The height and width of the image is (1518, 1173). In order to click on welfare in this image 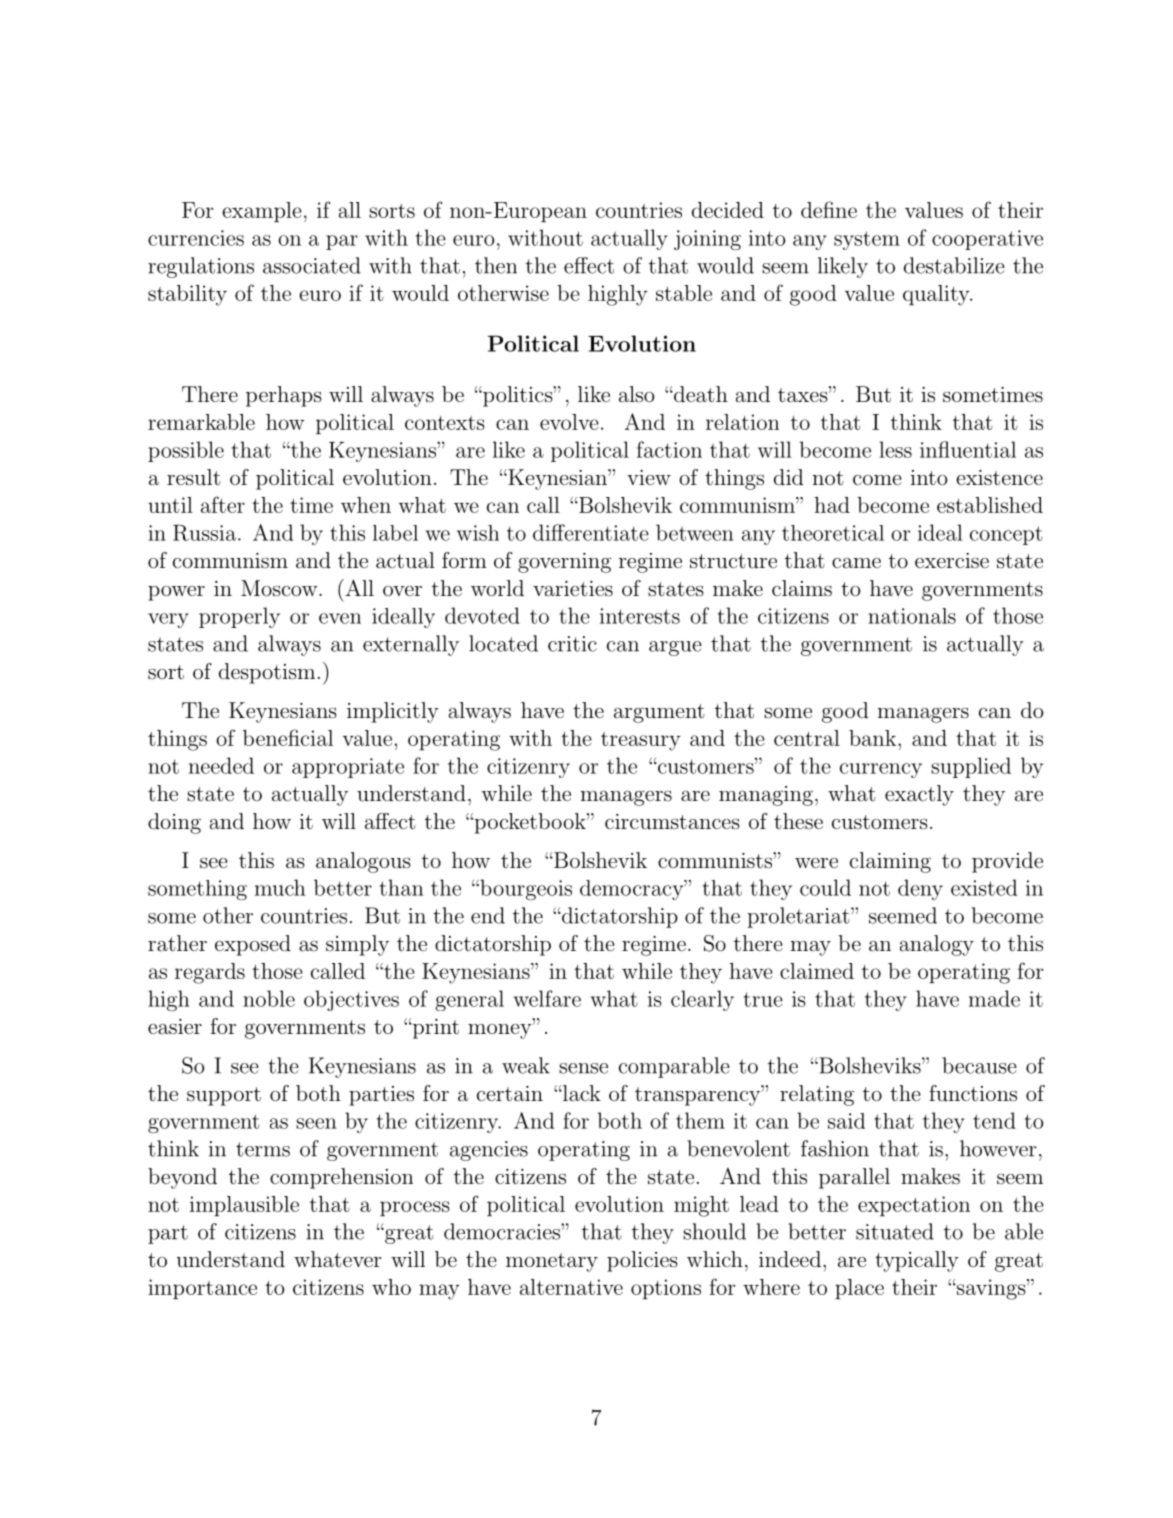, I will do `click(547, 998)`.
